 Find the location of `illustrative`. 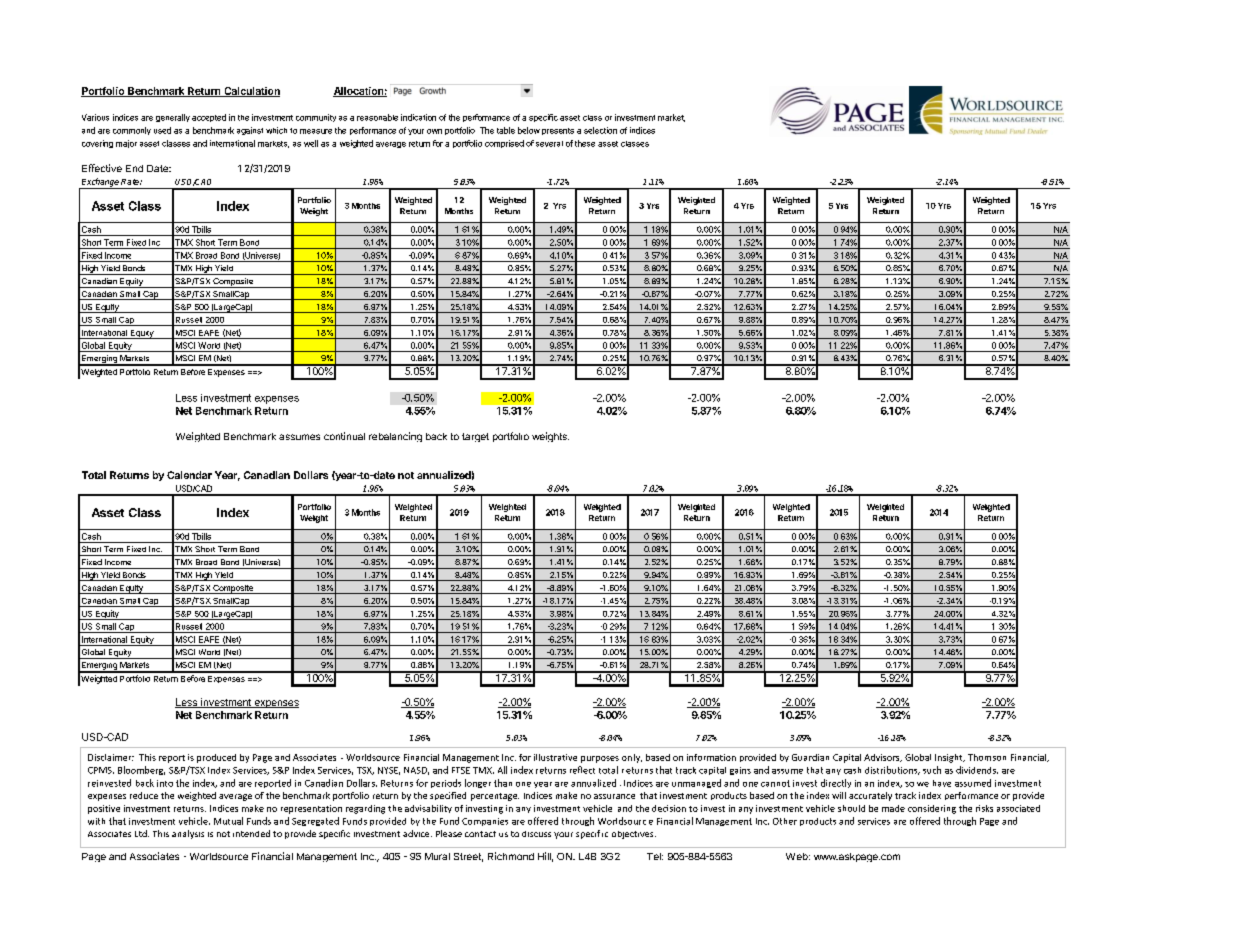

illustrative is located at coordinates (555, 757).
